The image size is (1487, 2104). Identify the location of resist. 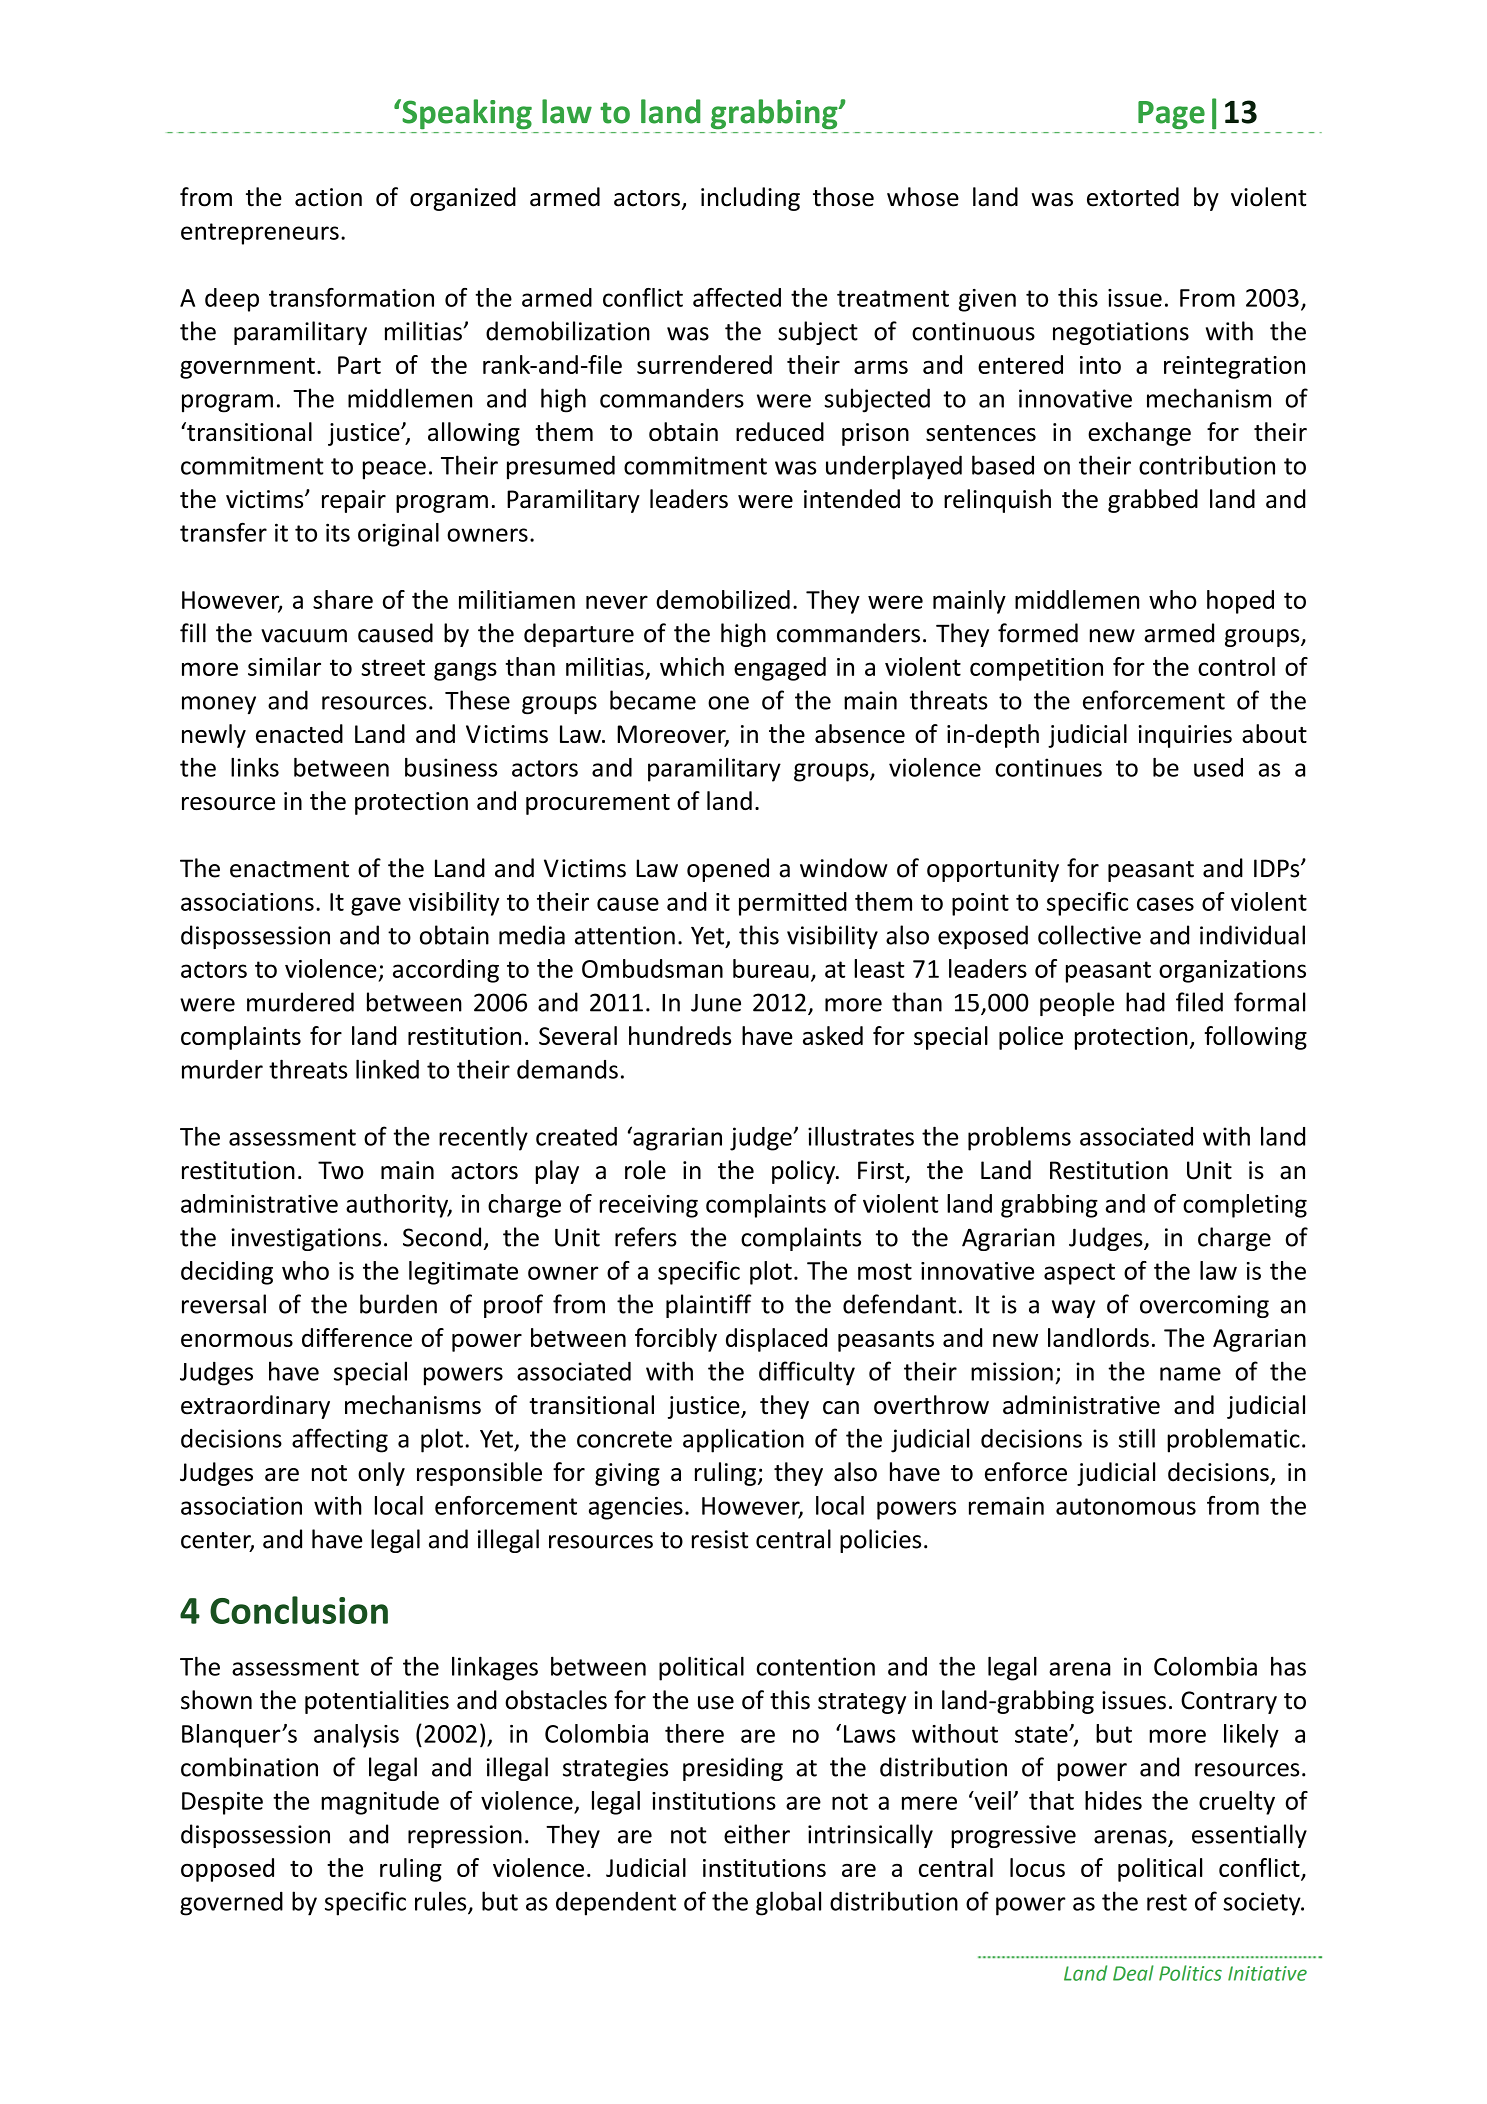
(720, 1539).
